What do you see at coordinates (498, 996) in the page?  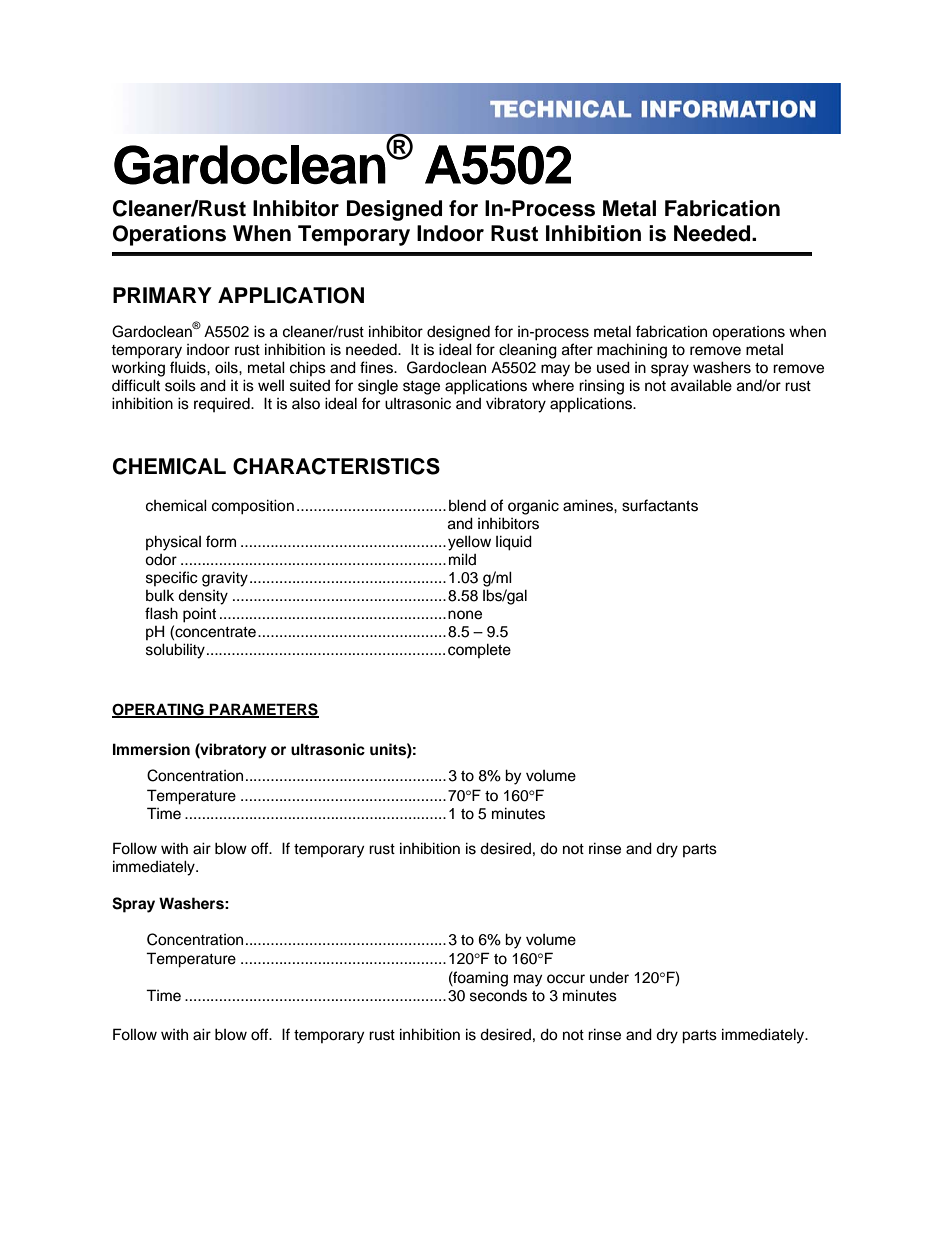 I see `seconds` at bounding box center [498, 996].
